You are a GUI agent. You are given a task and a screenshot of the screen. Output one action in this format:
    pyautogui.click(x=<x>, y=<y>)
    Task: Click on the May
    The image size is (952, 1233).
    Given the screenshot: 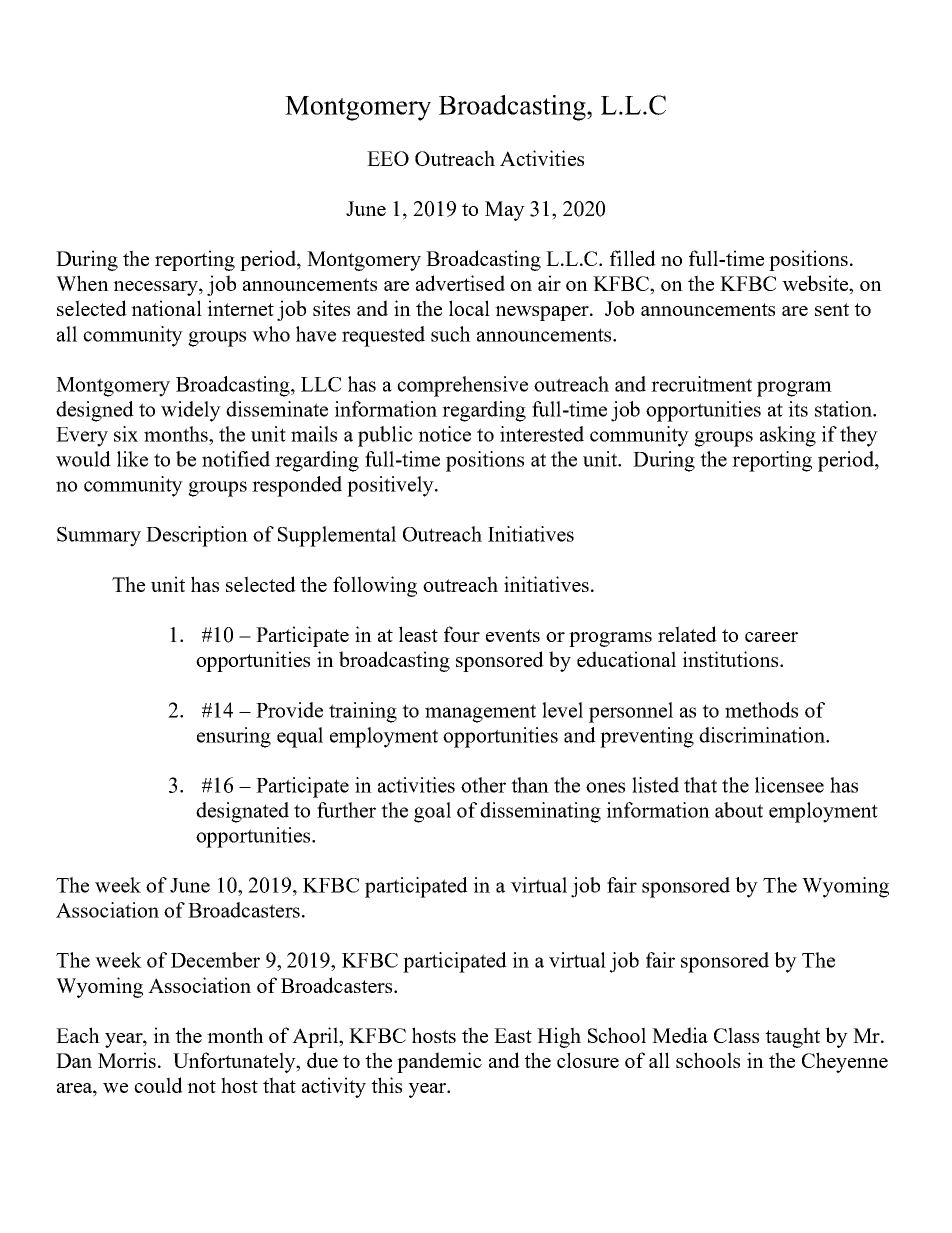 What is the action you would take?
    pyautogui.click(x=505, y=211)
